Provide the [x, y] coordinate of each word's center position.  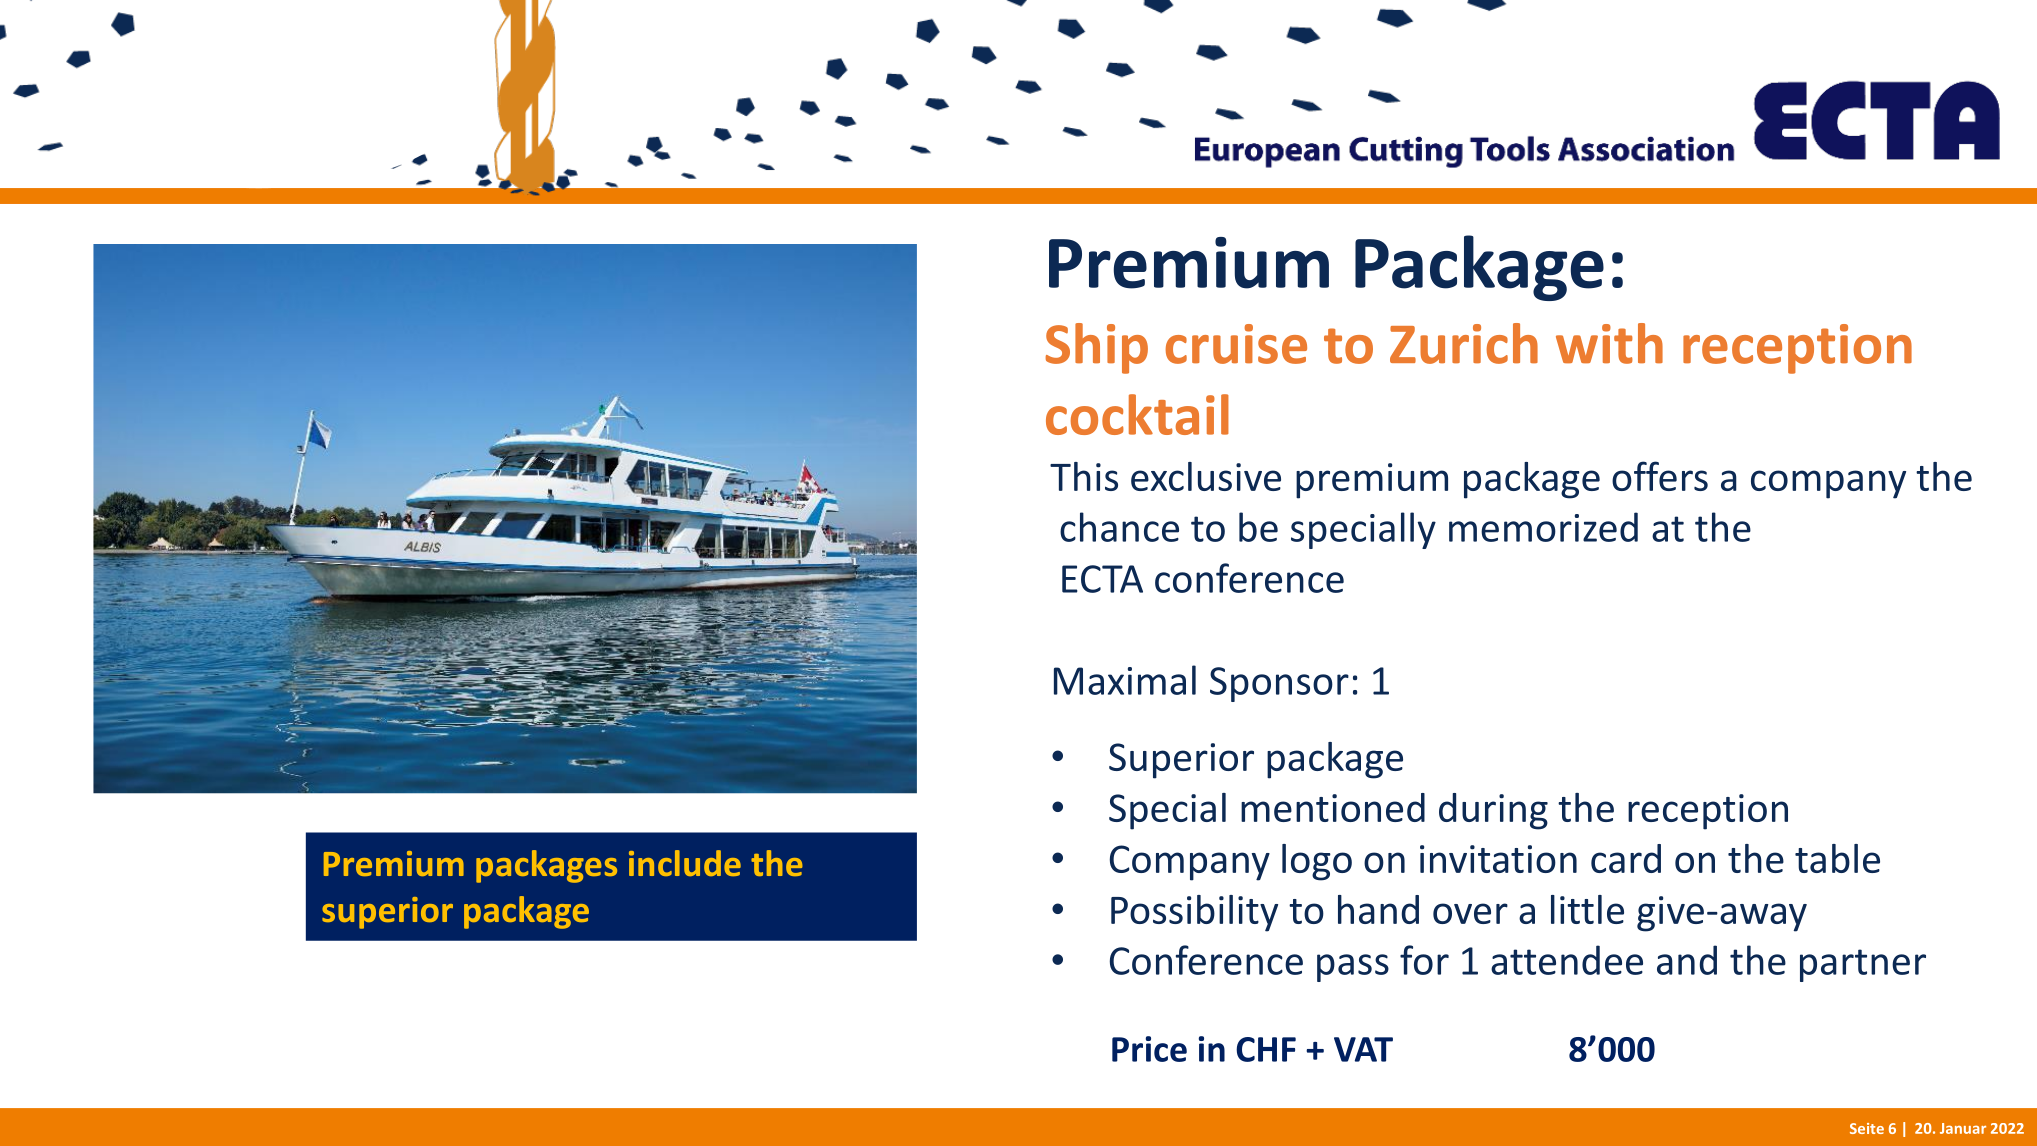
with [1609, 343]
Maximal [1125, 680]
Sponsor [1279, 684]
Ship [1096, 348]
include [685, 863]
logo [1317, 862]
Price [1149, 1049]
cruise [1236, 344]
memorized [1543, 527]
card [1626, 858]
